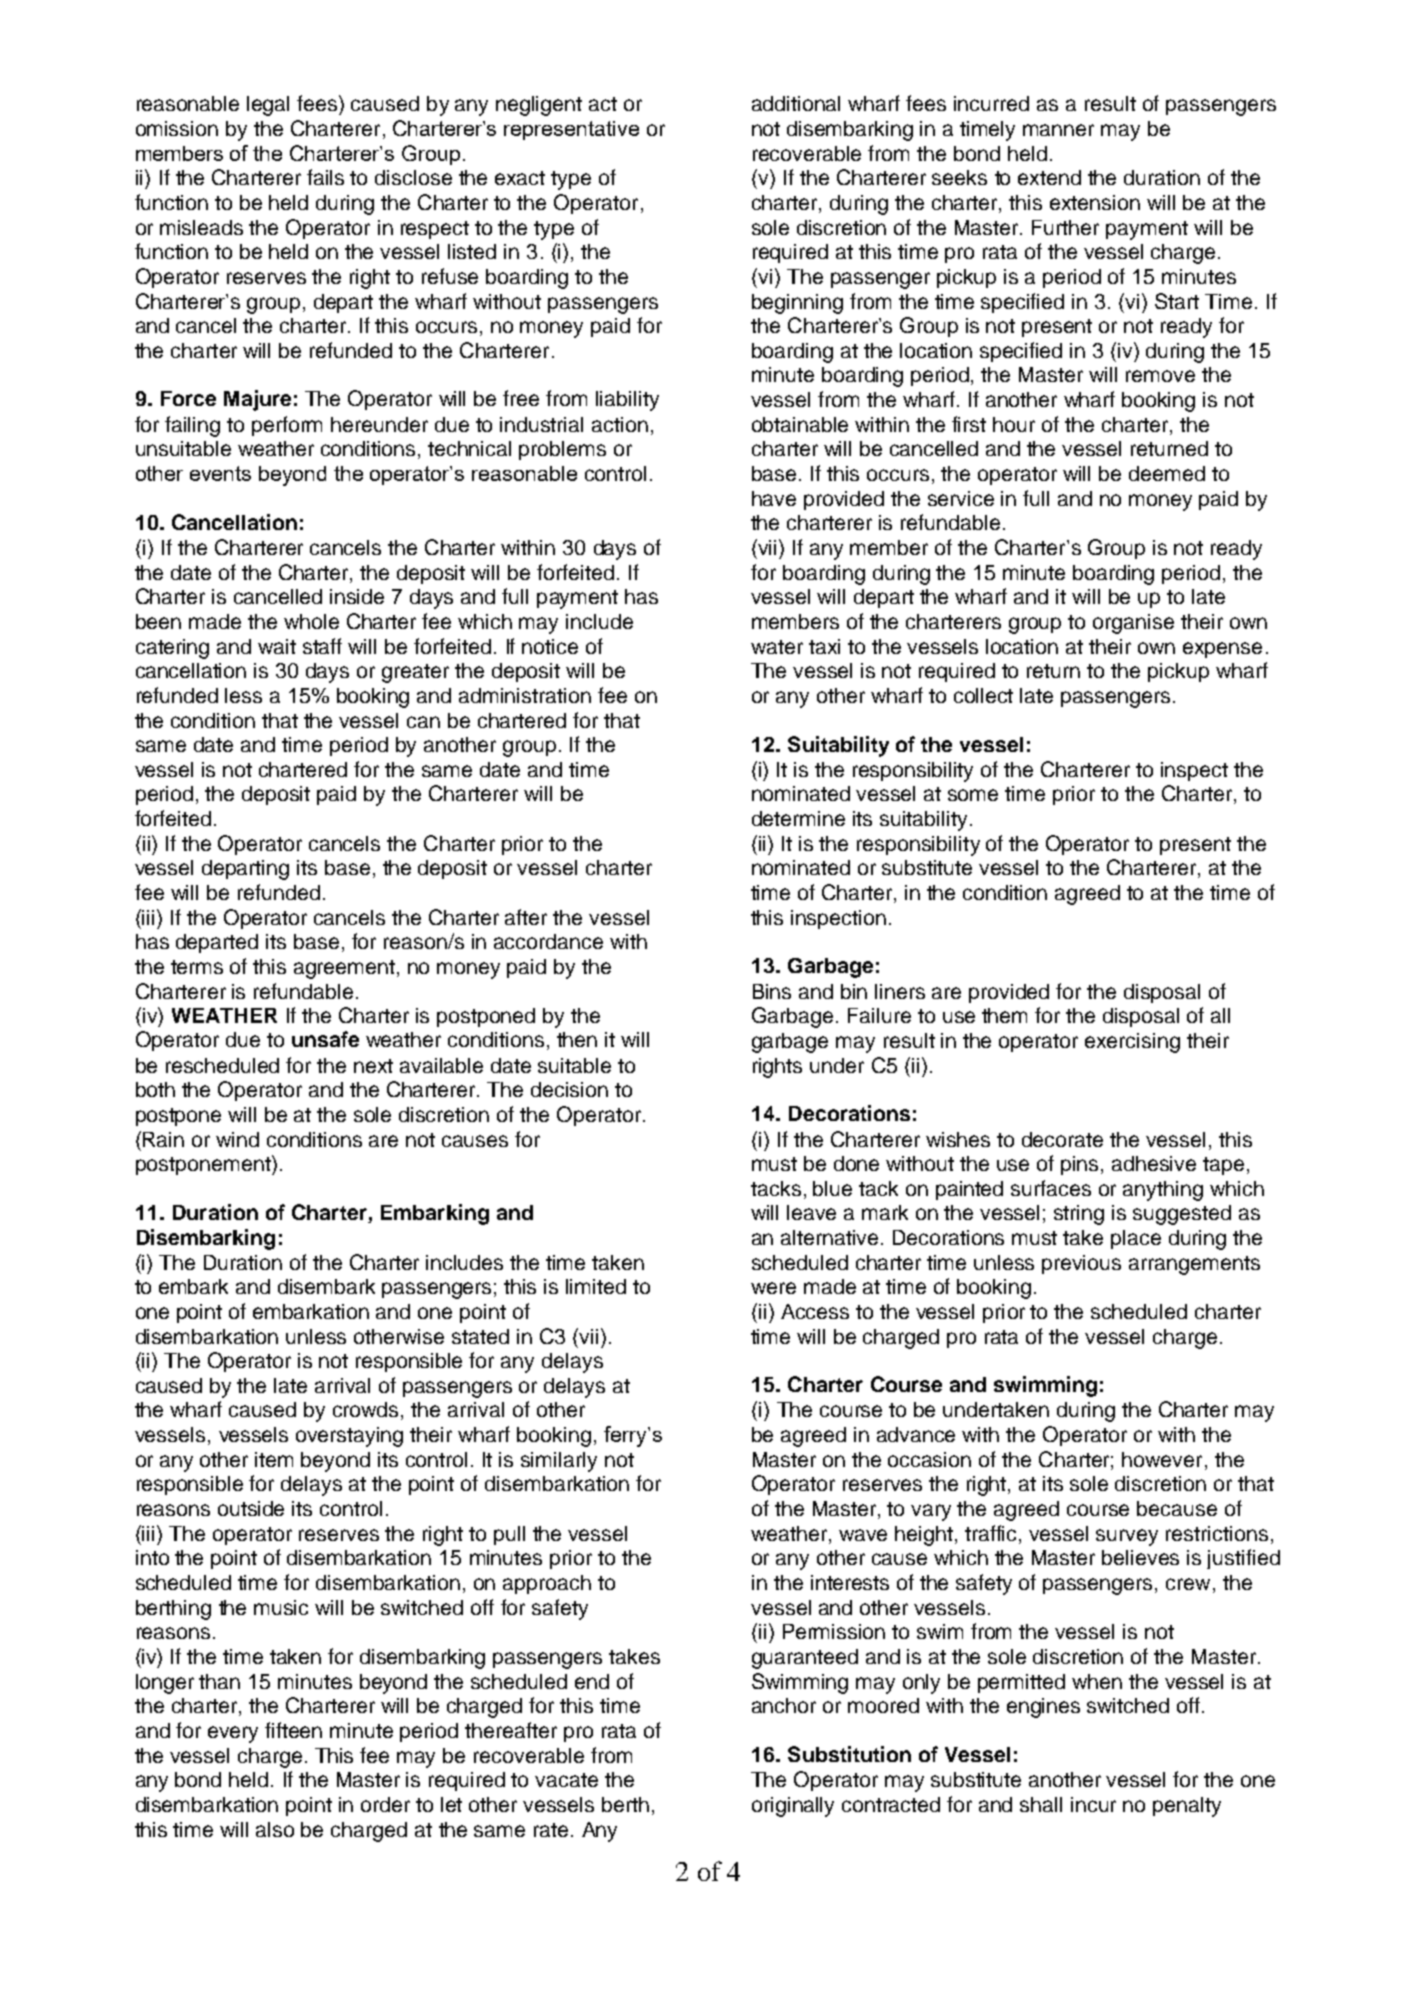  Describe the element at coordinates (293, 1730) in the page. I see `fifteen` at that location.
